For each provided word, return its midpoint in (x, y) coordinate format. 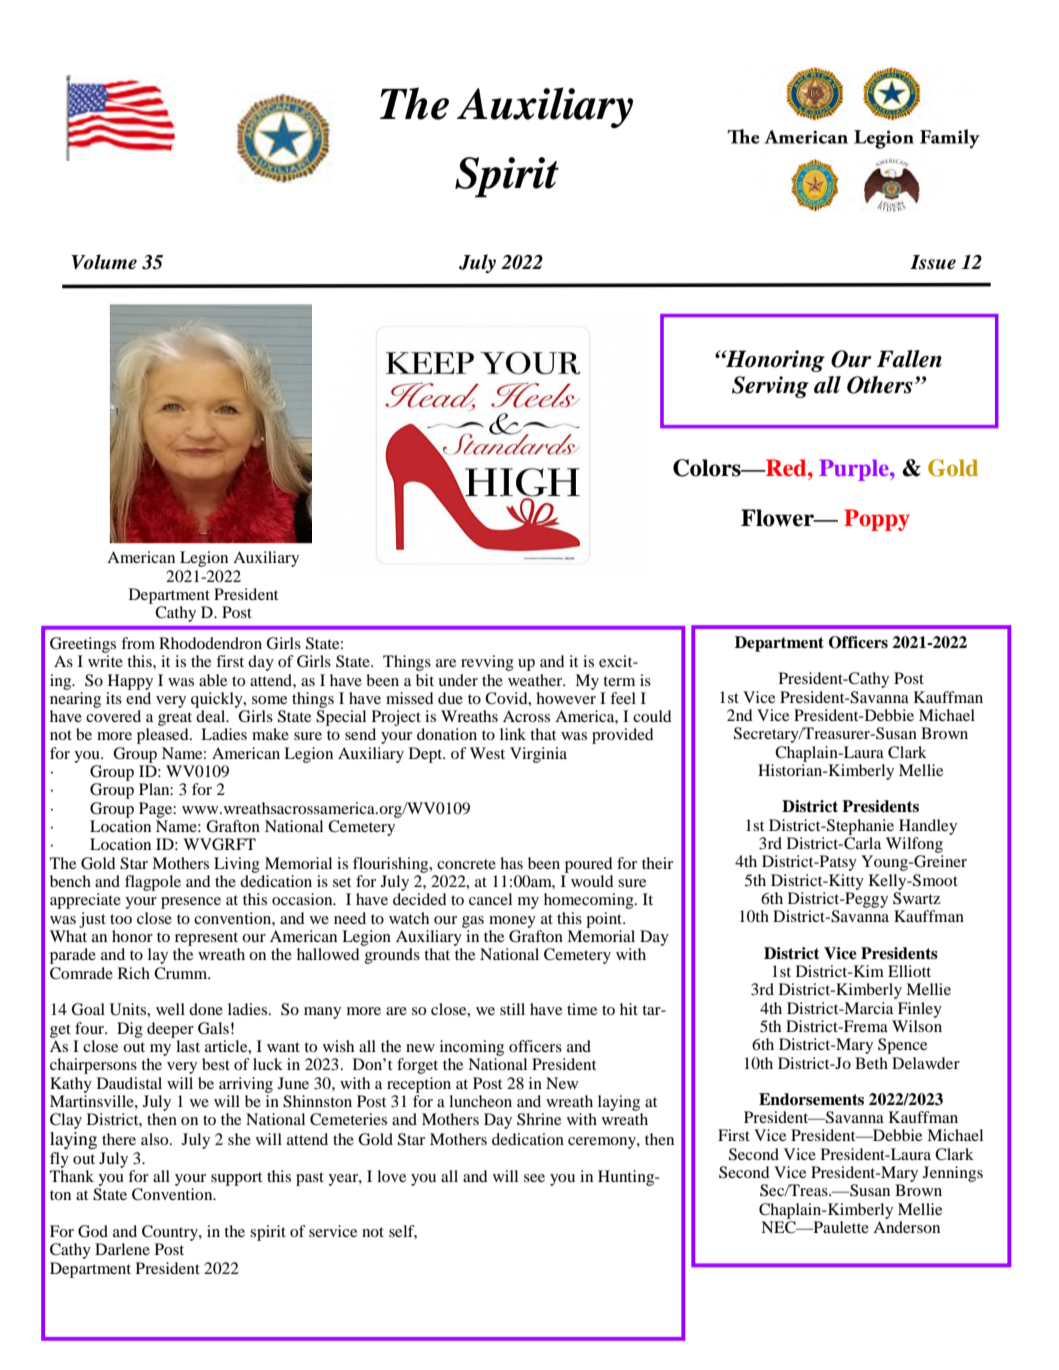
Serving (770, 387)
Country (171, 1233)
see (534, 1178)
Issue (933, 262)
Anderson (906, 1227)
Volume (104, 262)
